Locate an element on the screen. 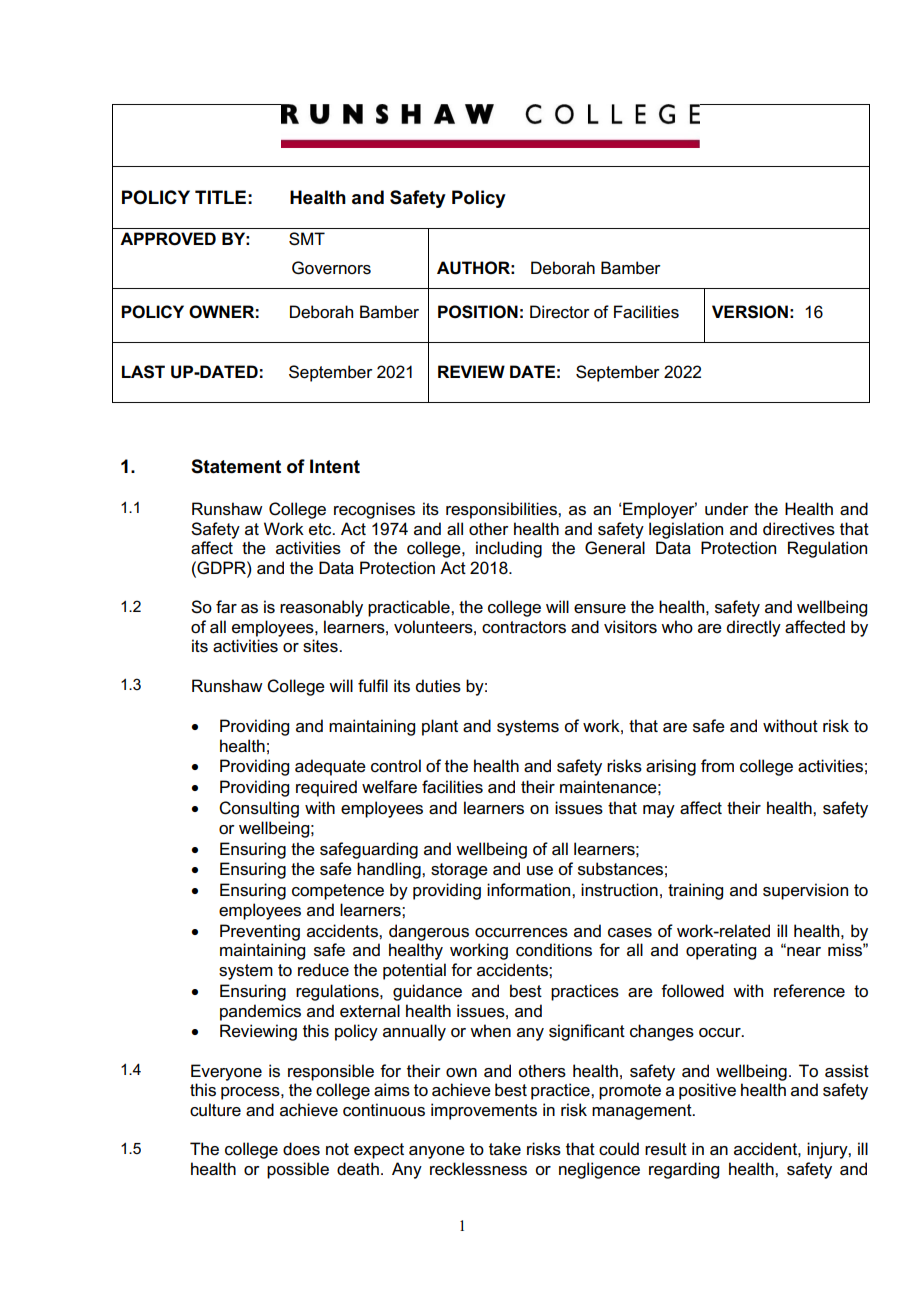  operating is located at coordinates (721, 951).
